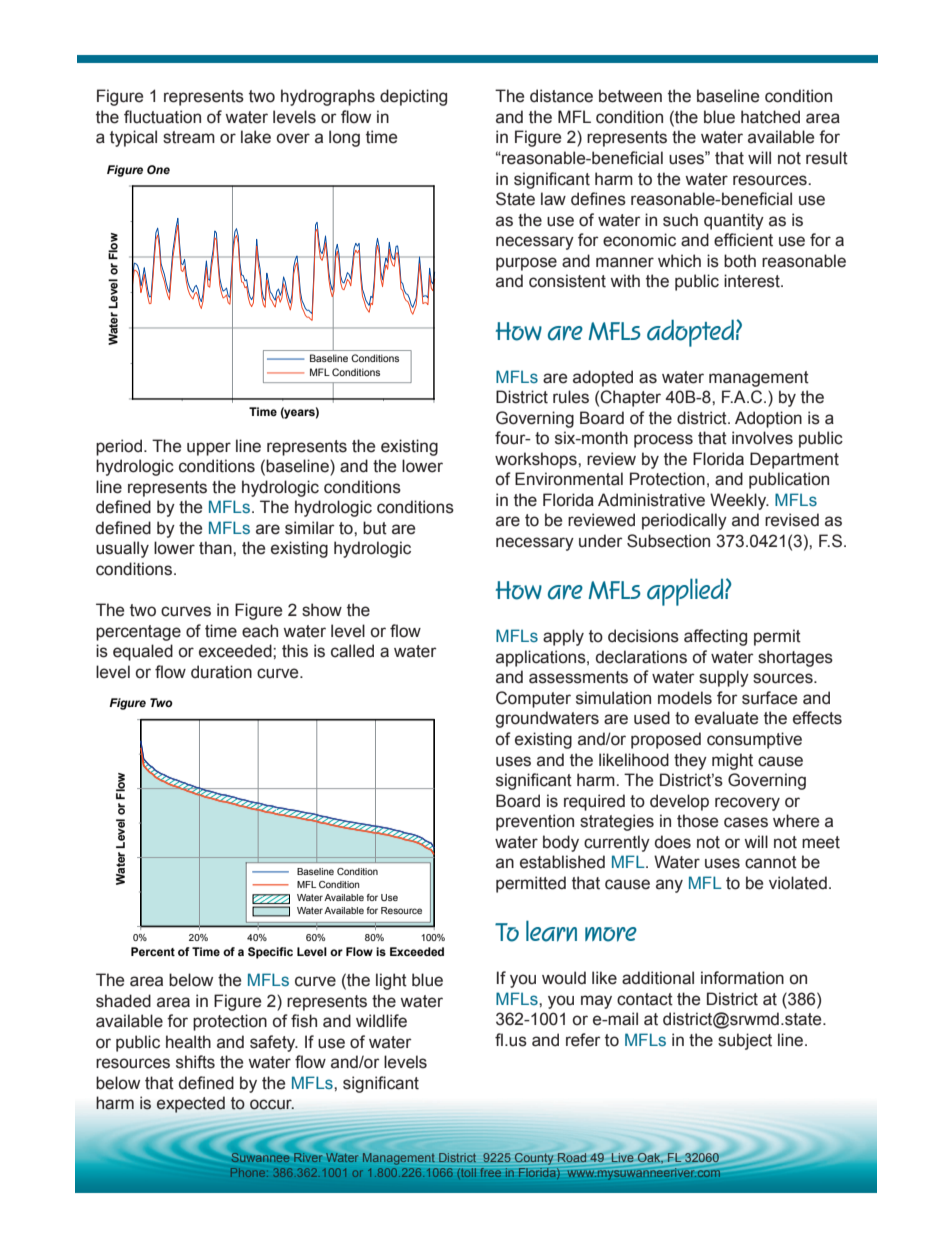 This document has height=1233, width=952. Describe the element at coordinates (189, 137) in the document. I see `stream` at that location.
